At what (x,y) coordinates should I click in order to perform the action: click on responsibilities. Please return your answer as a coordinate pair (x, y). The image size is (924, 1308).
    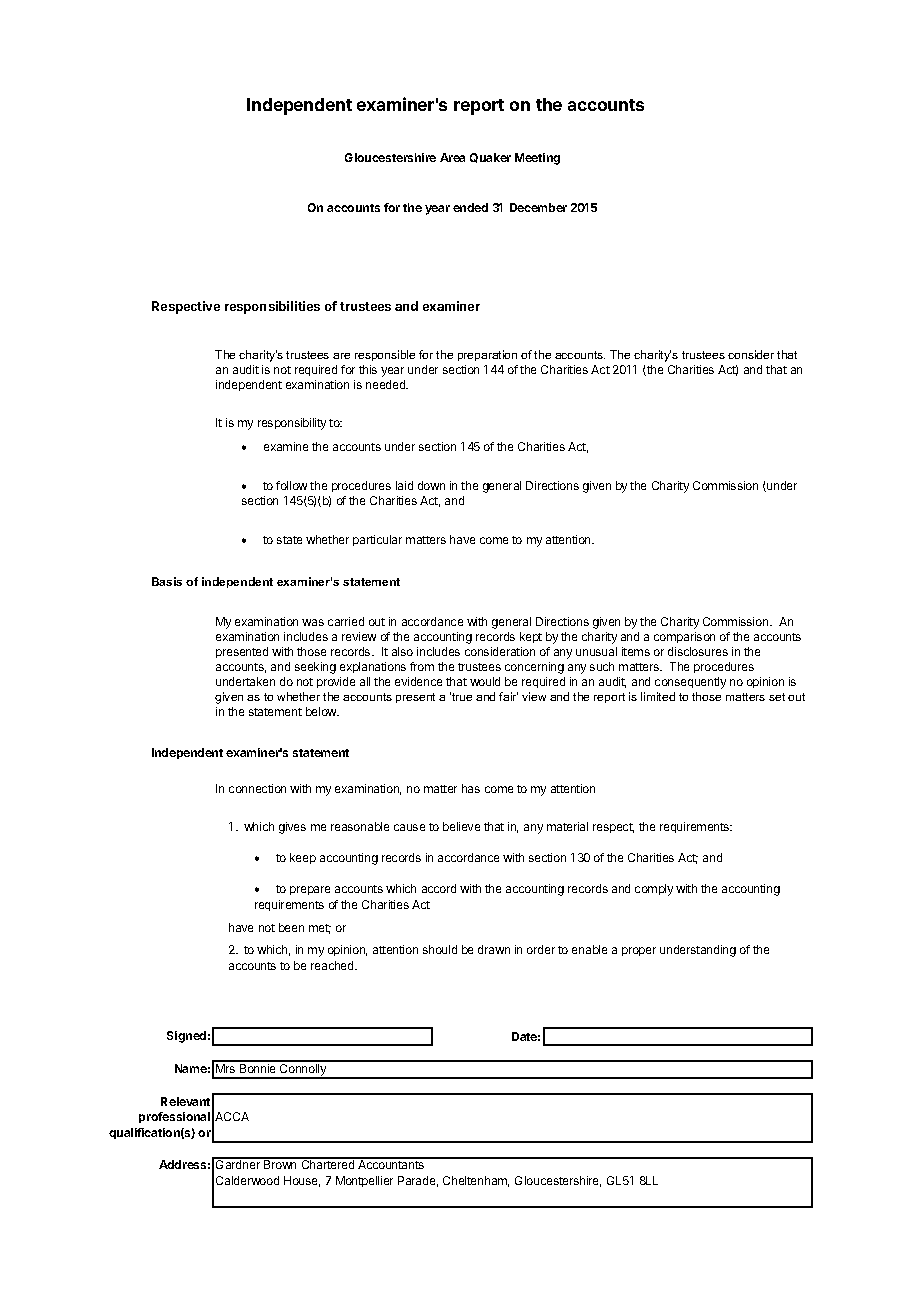
    Looking at the image, I should click on (272, 307).
